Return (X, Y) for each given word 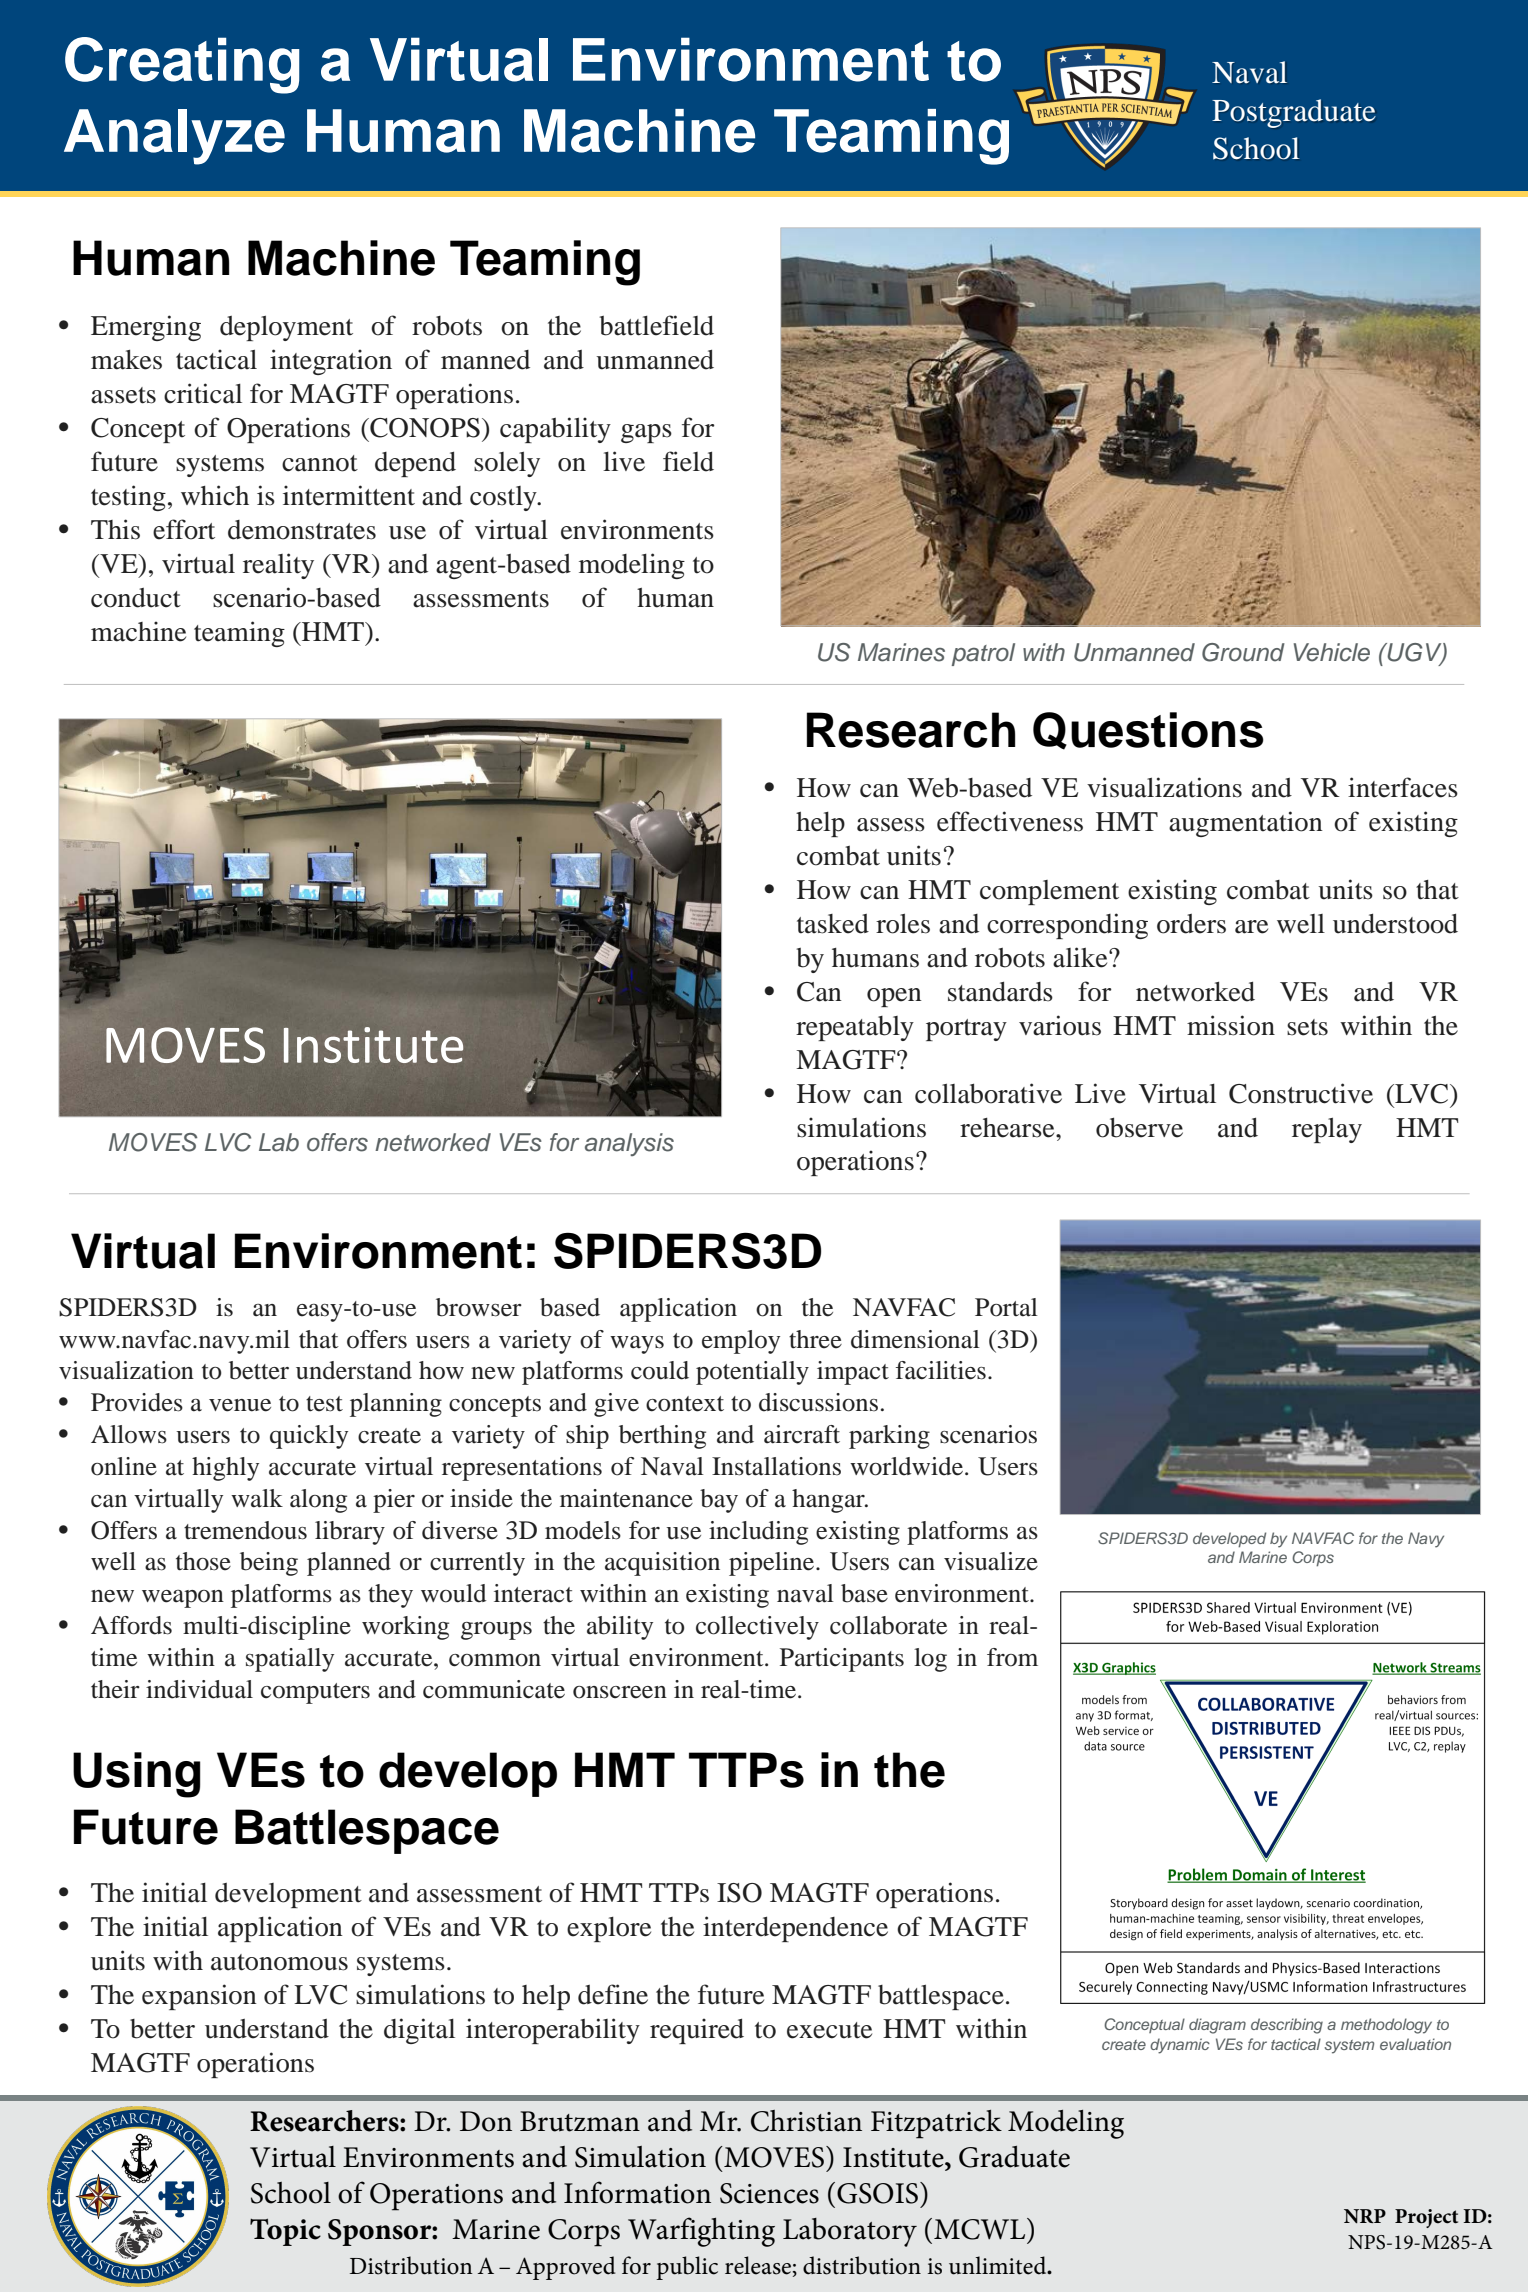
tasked (833, 924)
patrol (983, 654)
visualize (991, 1561)
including (758, 1533)
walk (257, 1498)
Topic (285, 2232)
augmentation (1246, 824)
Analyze (174, 137)
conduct (136, 598)
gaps (646, 433)
